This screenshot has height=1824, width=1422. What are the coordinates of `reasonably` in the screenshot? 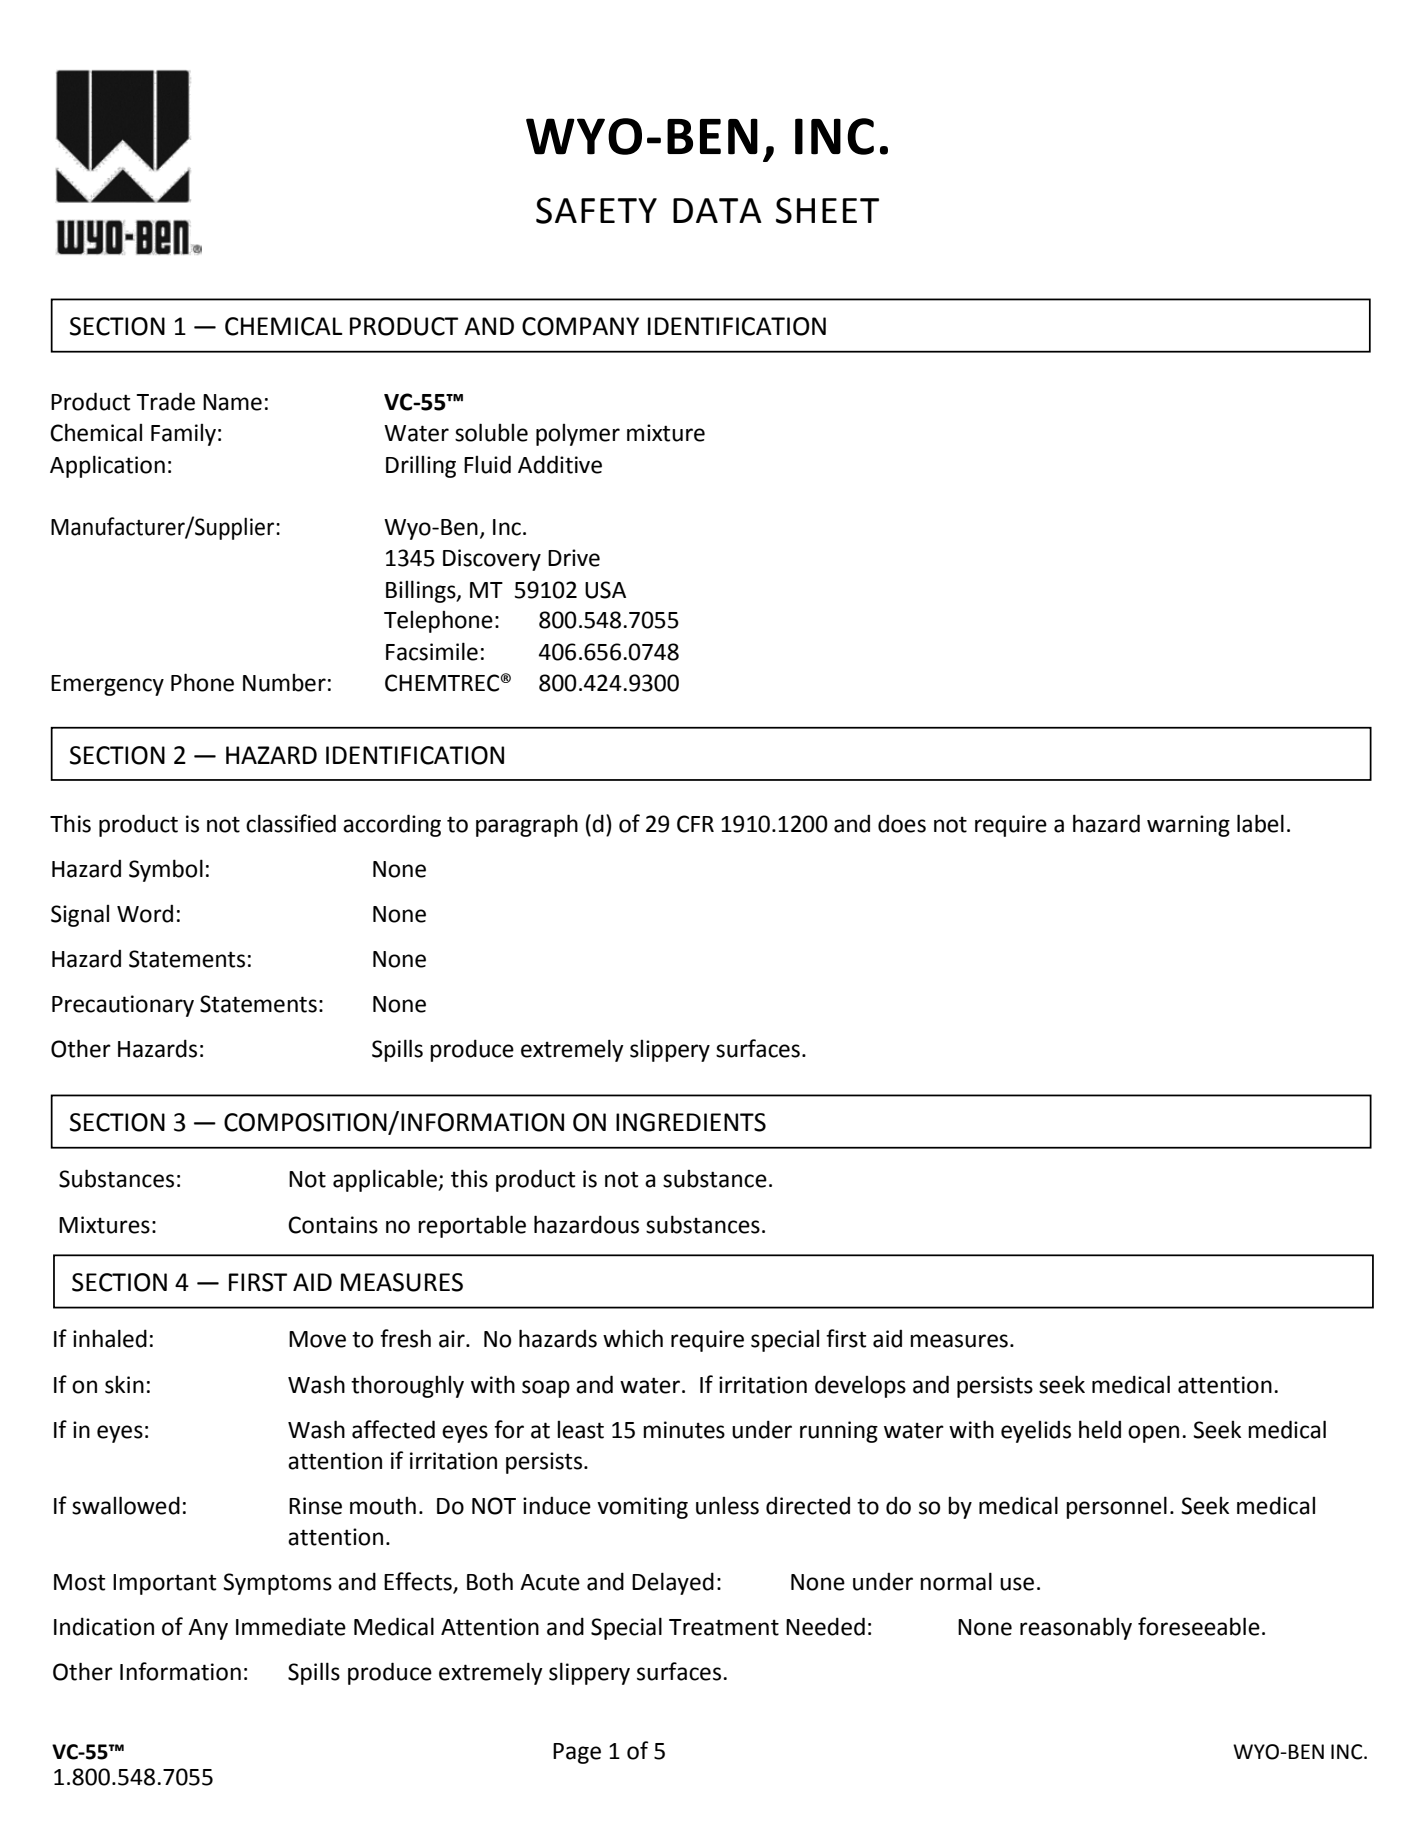 It's located at (1076, 1628).
